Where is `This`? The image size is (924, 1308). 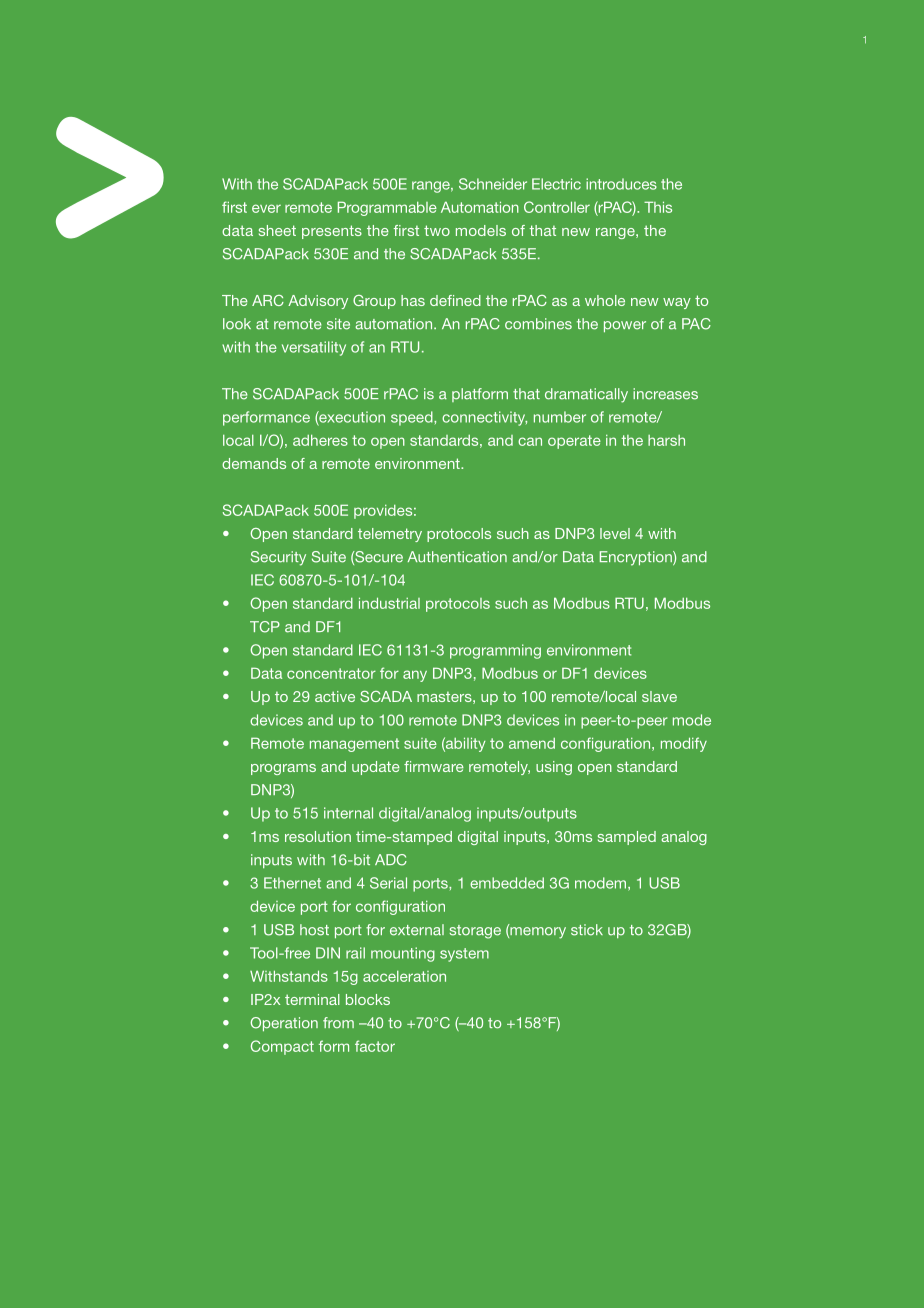 This is located at coordinates (658, 207).
